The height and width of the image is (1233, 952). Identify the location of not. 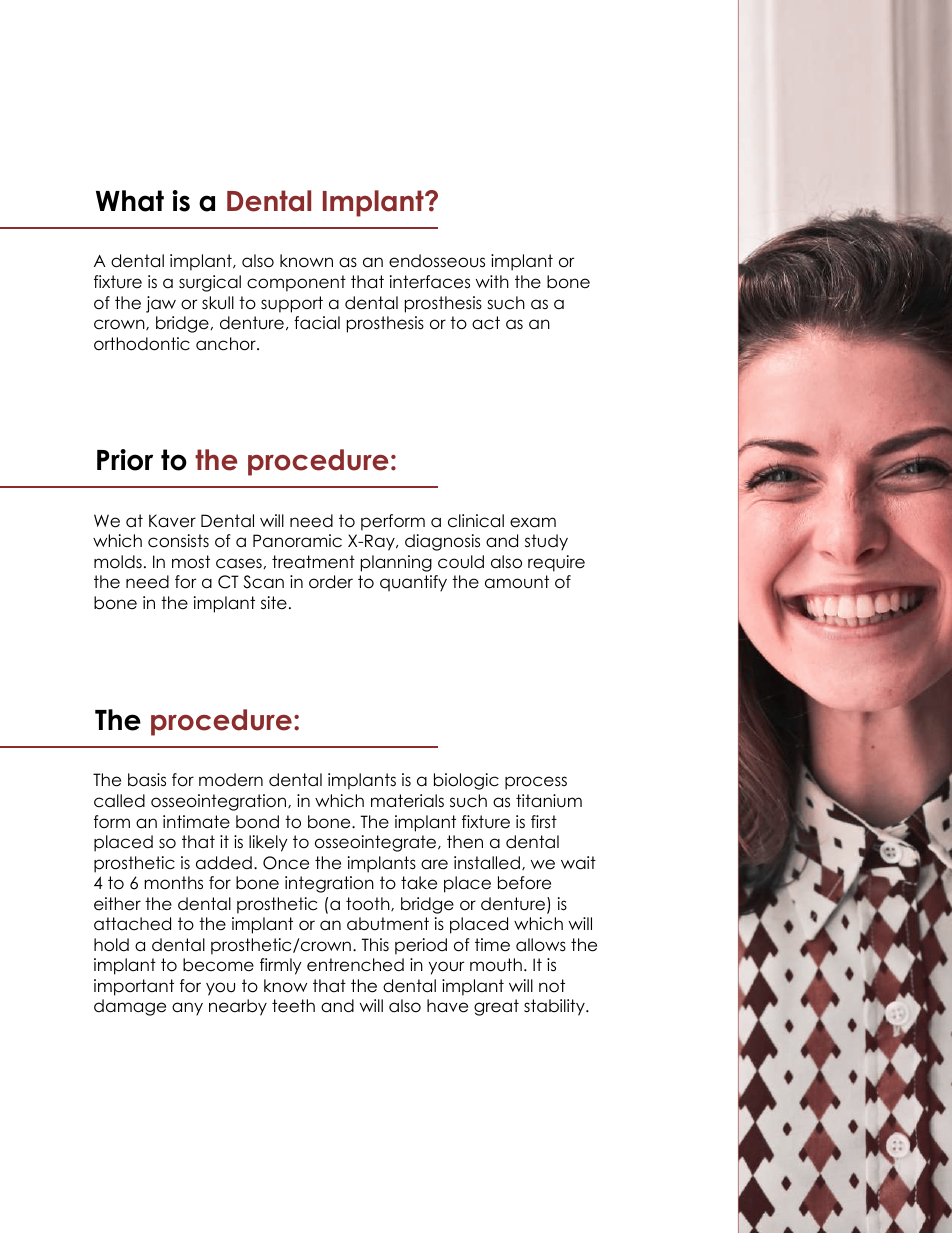
(552, 986).
